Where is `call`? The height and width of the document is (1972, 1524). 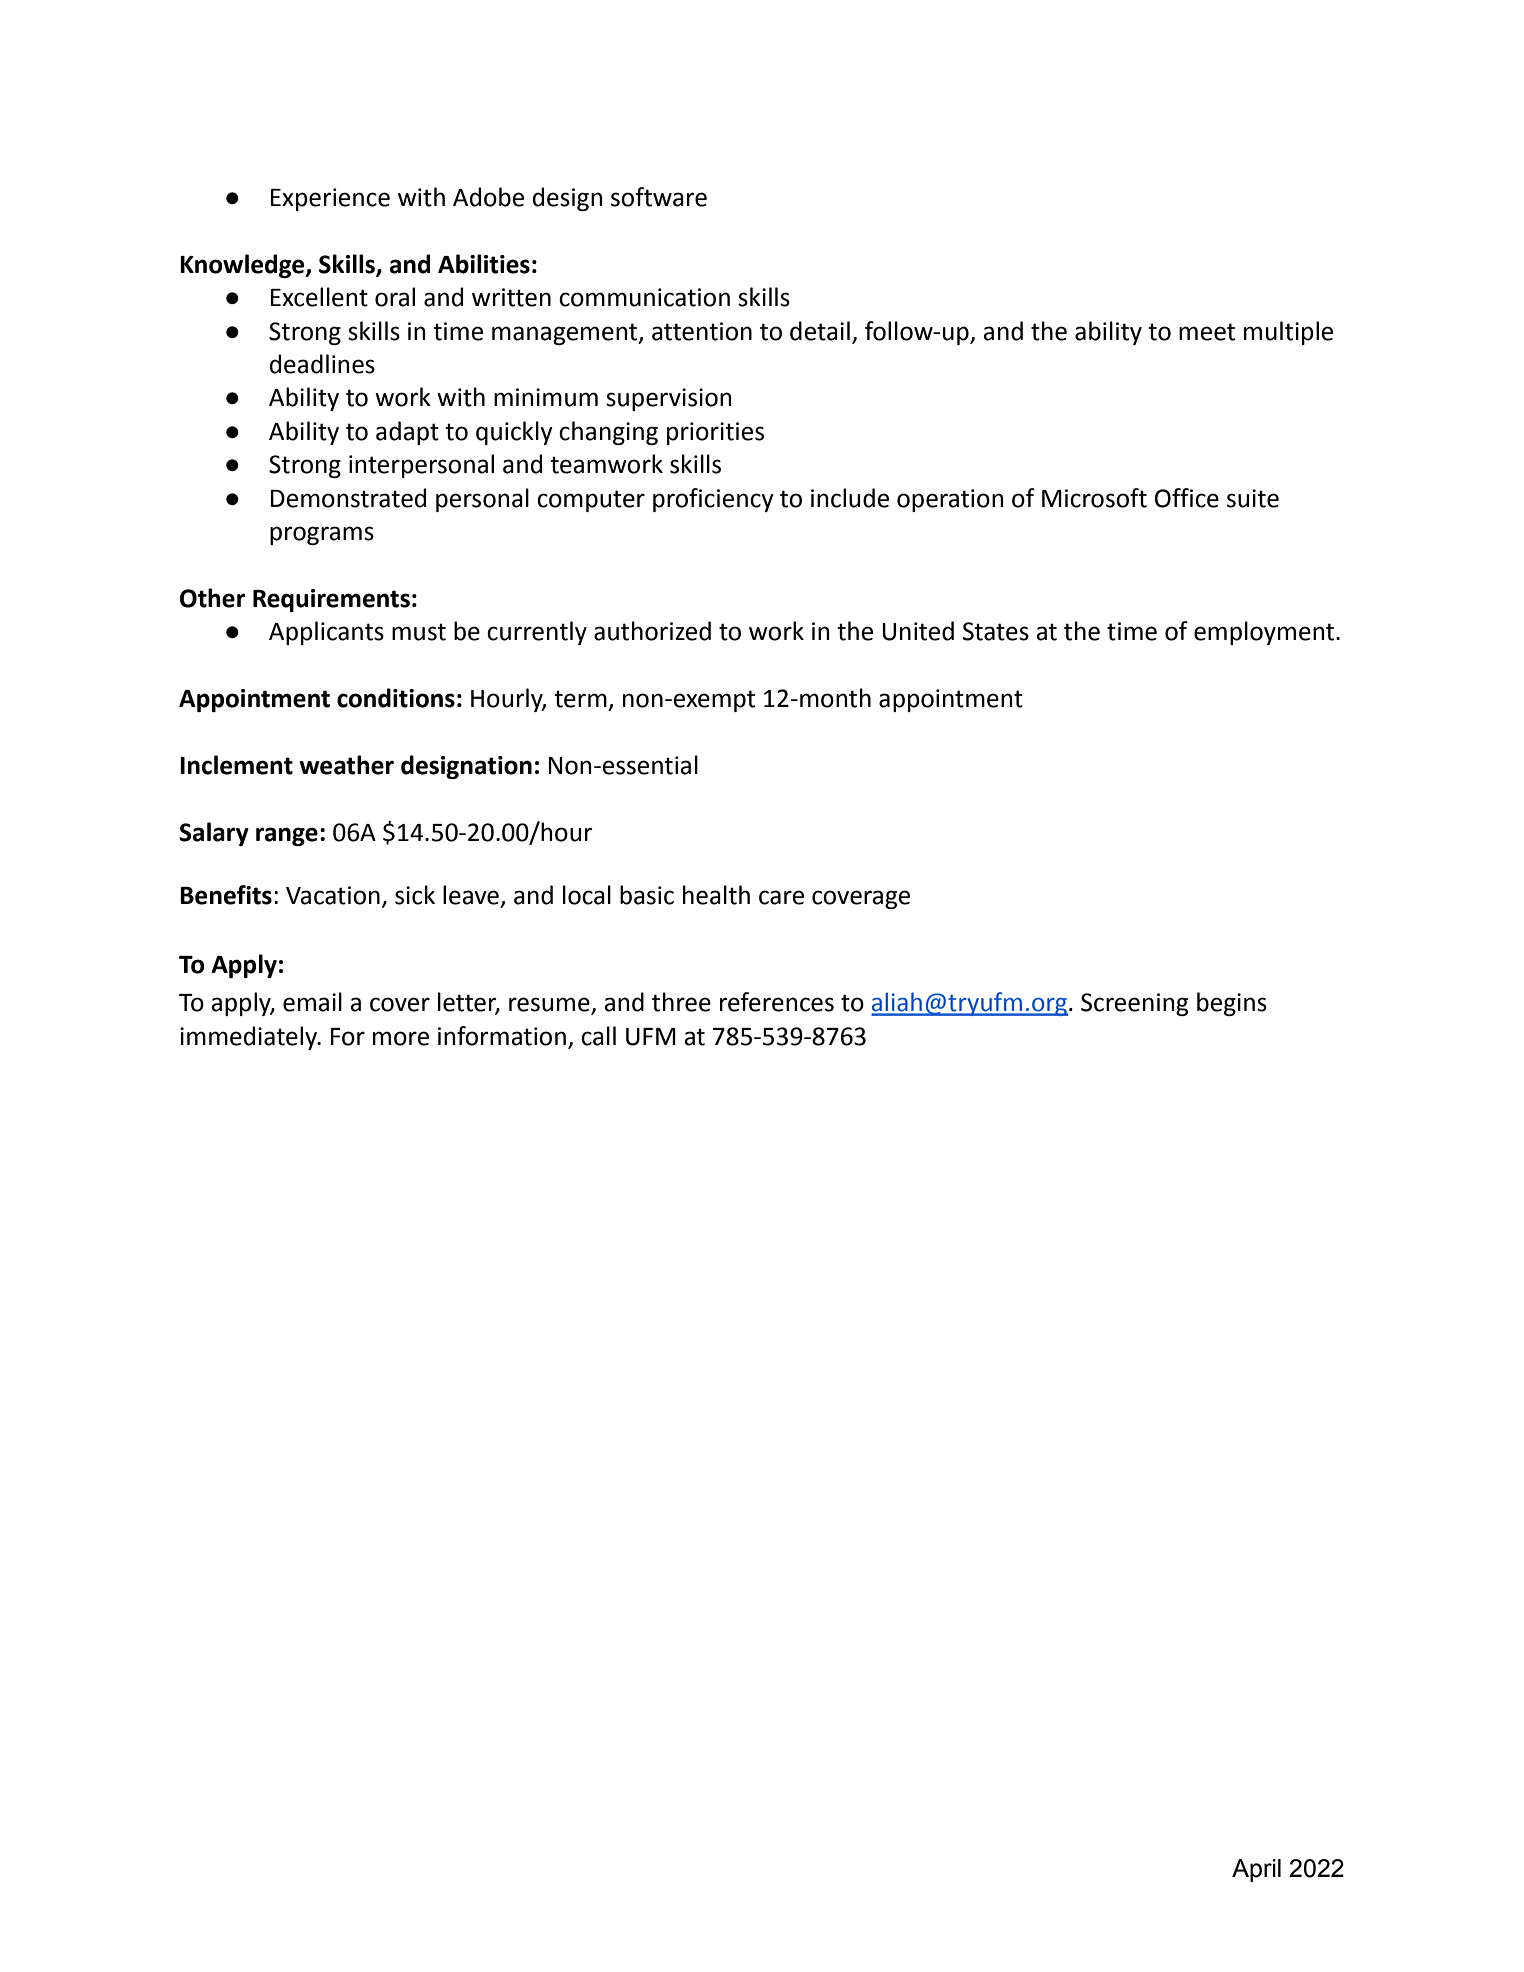
call is located at coordinates (598, 1036).
